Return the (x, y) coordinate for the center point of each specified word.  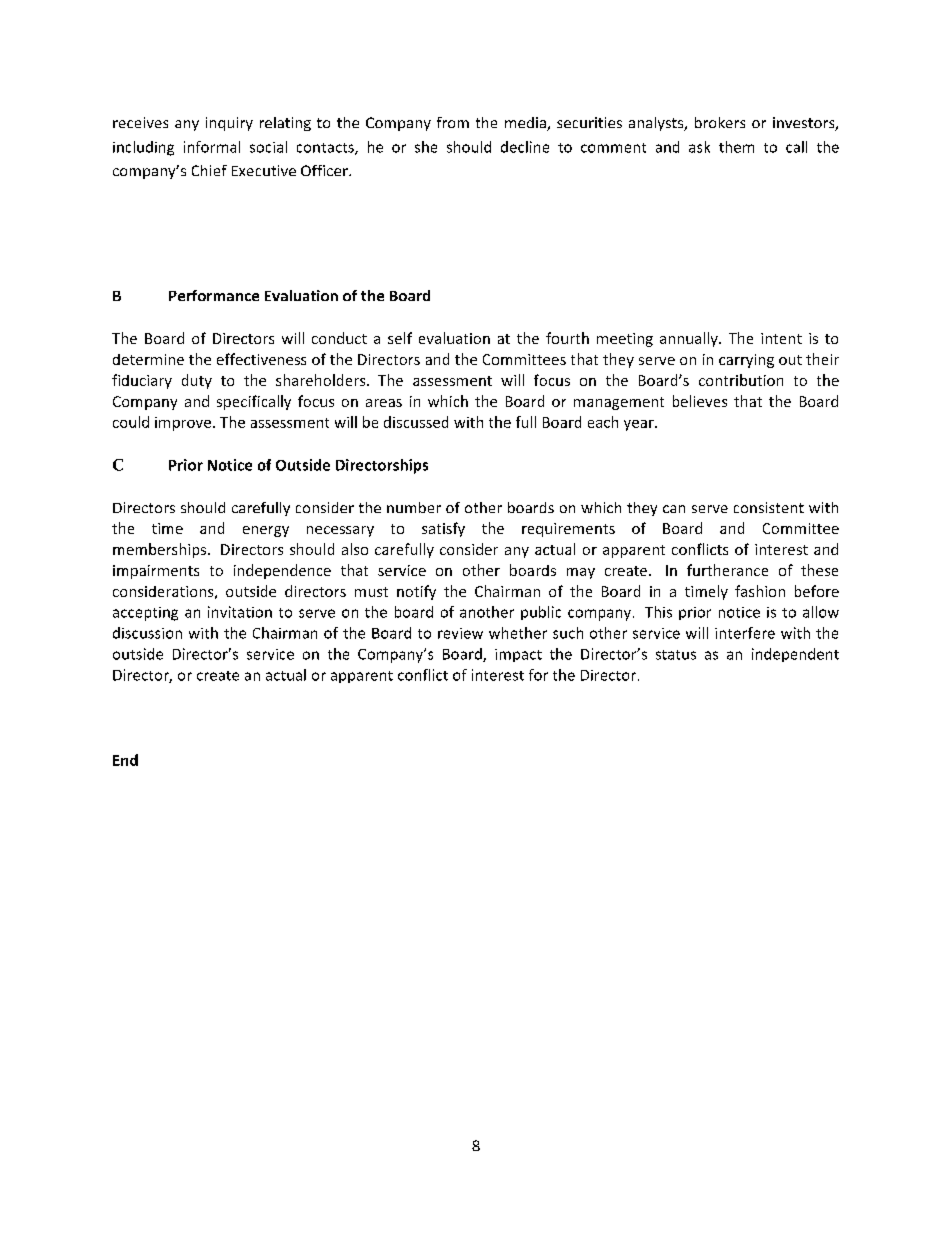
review (460, 633)
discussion (147, 633)
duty (197, 381)
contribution (741, 380)
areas (384, 403)
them (736, 147)
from (453, 122)
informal (212, 147)
